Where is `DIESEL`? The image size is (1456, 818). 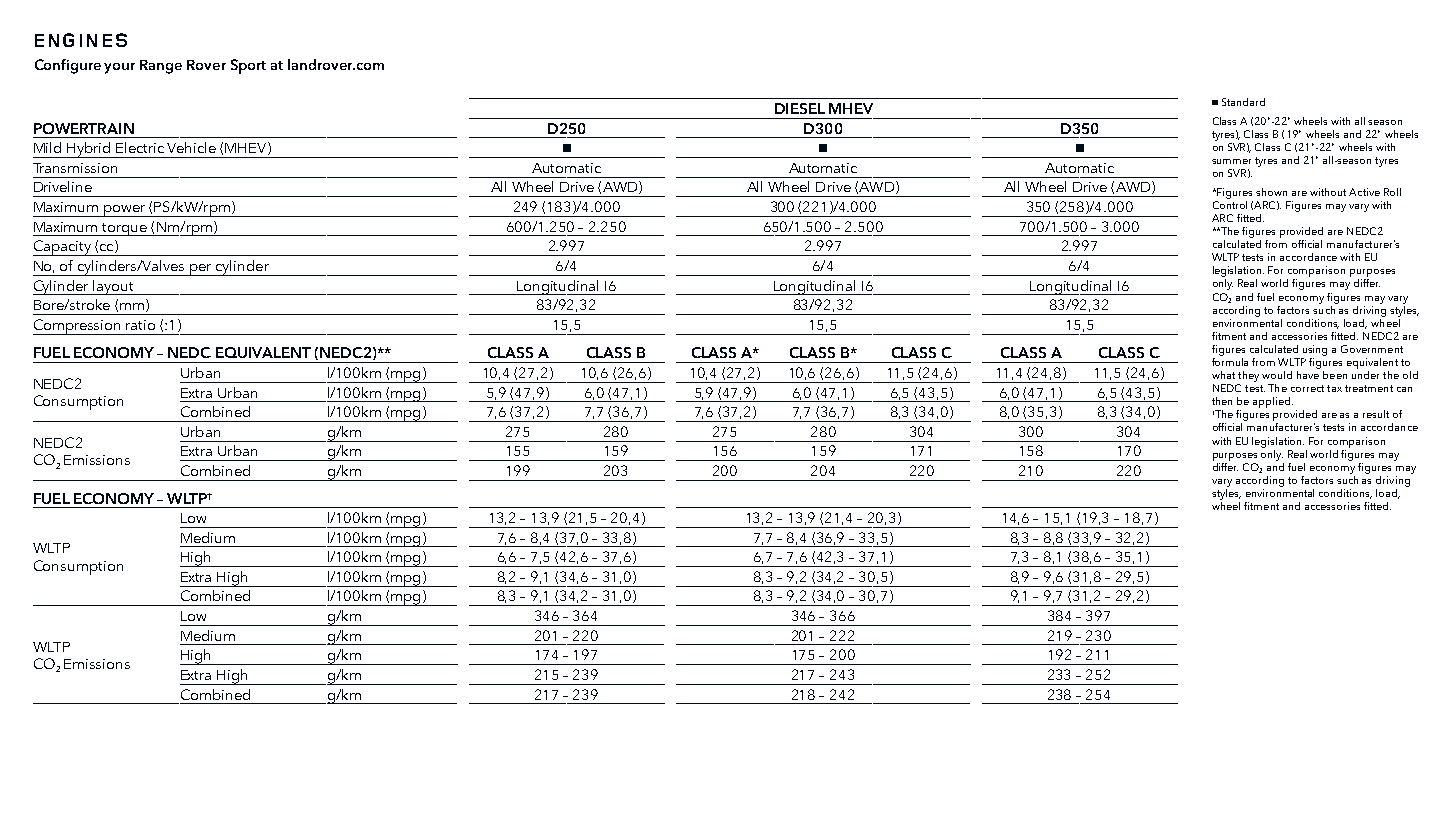 DIESEL is located at coordinates (800, 108).
